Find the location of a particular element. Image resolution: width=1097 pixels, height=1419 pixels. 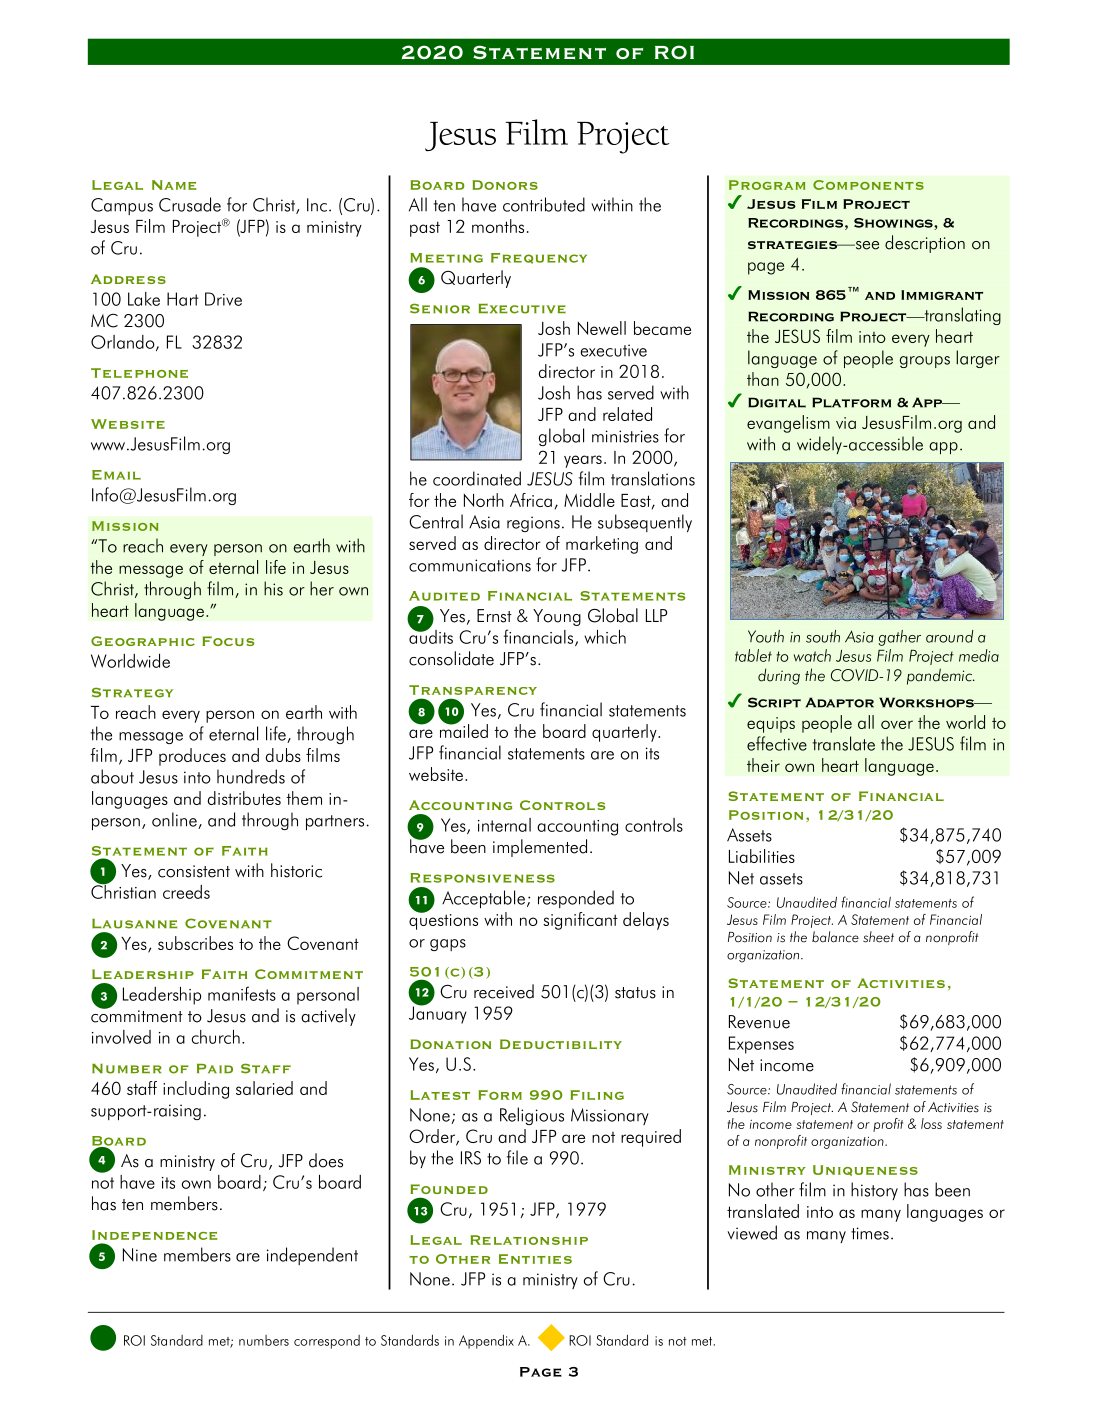

Nine is located at coordinates (140, 1255).
